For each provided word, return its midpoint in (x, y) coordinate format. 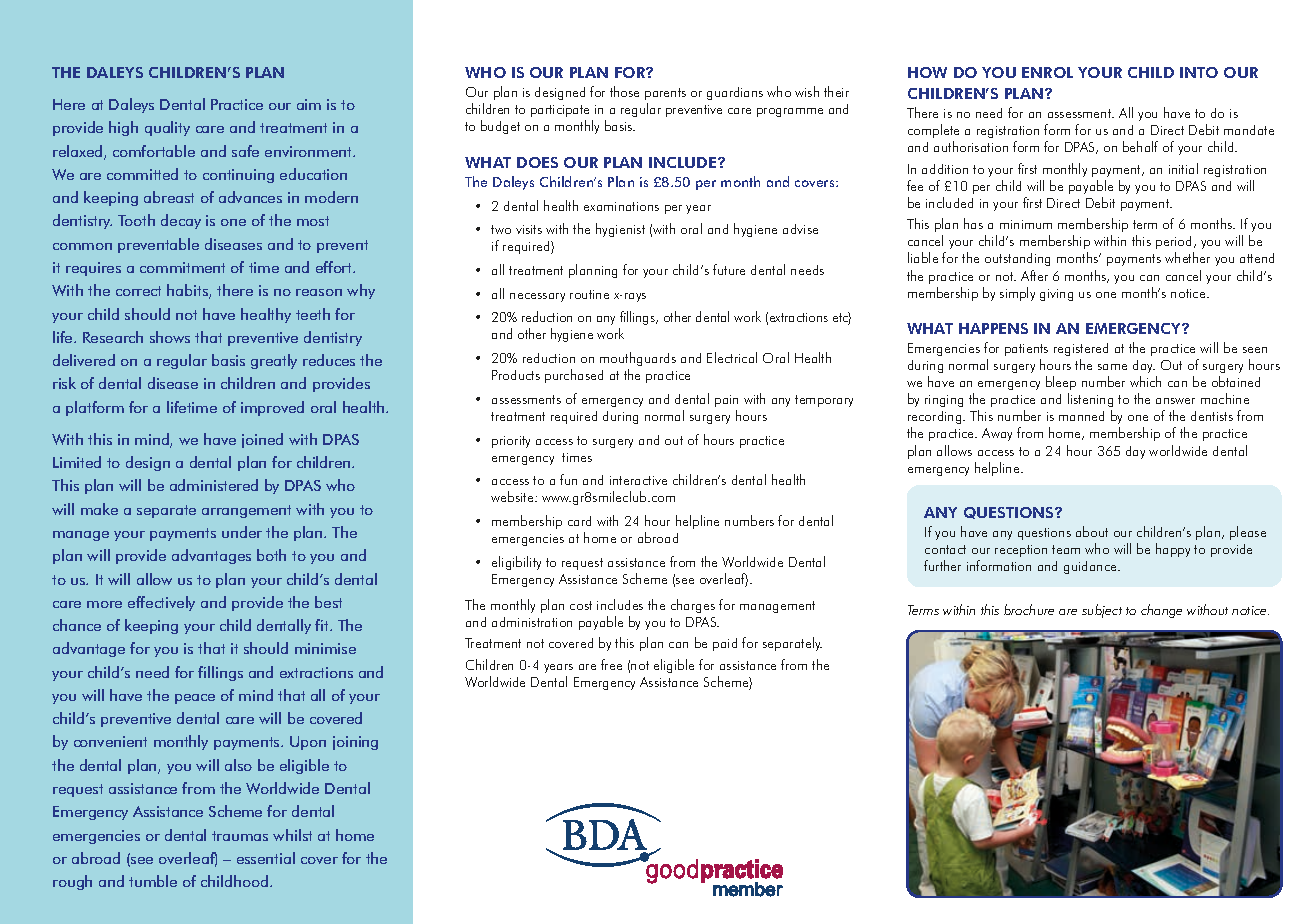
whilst (292, 835)
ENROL (1047, 72)
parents (665, 94)
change (1161, 611)
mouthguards (638, 359)
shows (170, 337)
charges (693, 606)
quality (167, 128)
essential (266, 858)
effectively (161, 603)
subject (1102, 611)
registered (1081, 349)
